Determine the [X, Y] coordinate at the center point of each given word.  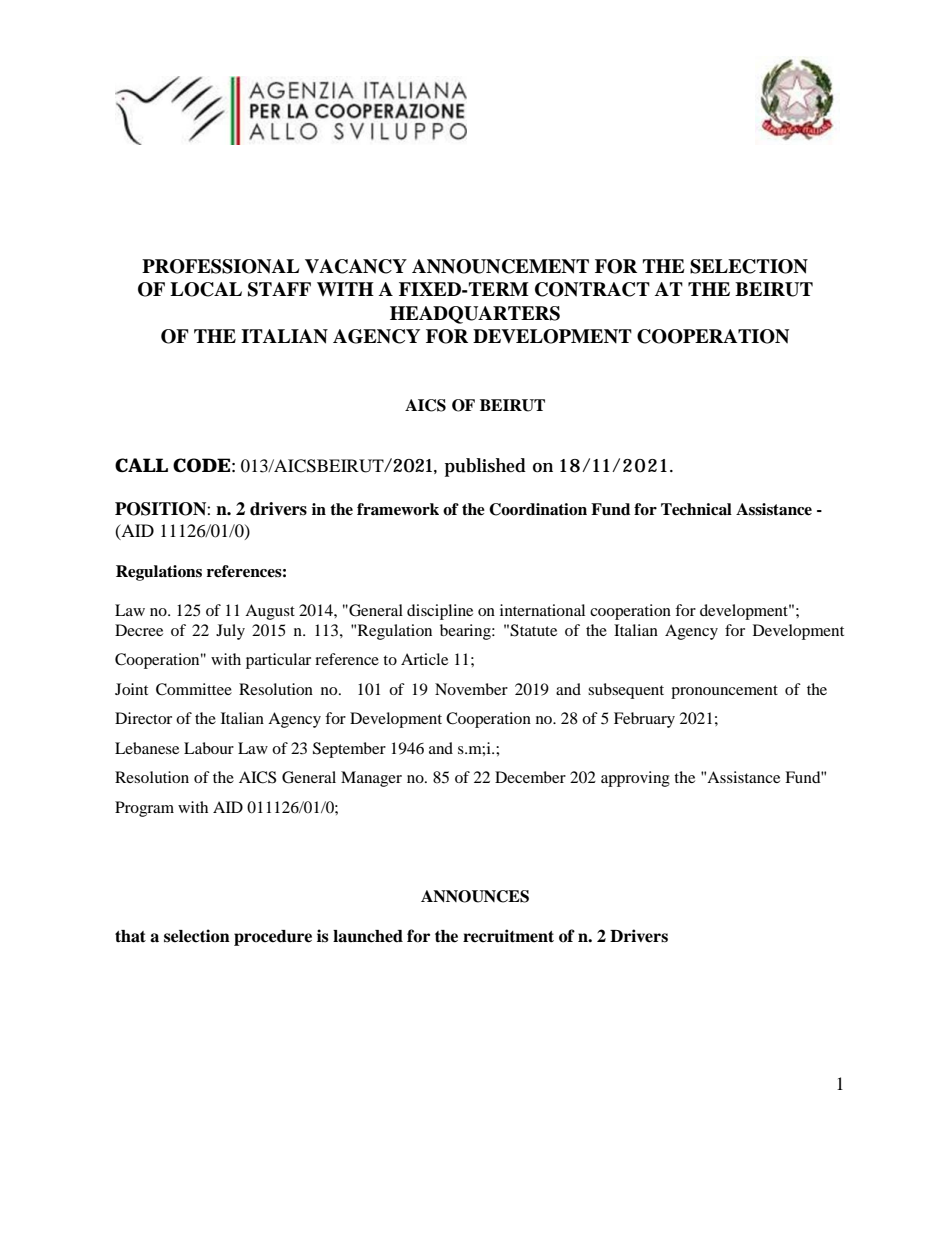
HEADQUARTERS [475, 315]
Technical [696, 509]
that [130, 936]
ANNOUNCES [475, 896]
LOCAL [206, 289]
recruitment [508, 936]
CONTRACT [592, 289]
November [471, 689]
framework [398, 509]
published [485, 467]
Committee [194, 689]
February [644, 720]
